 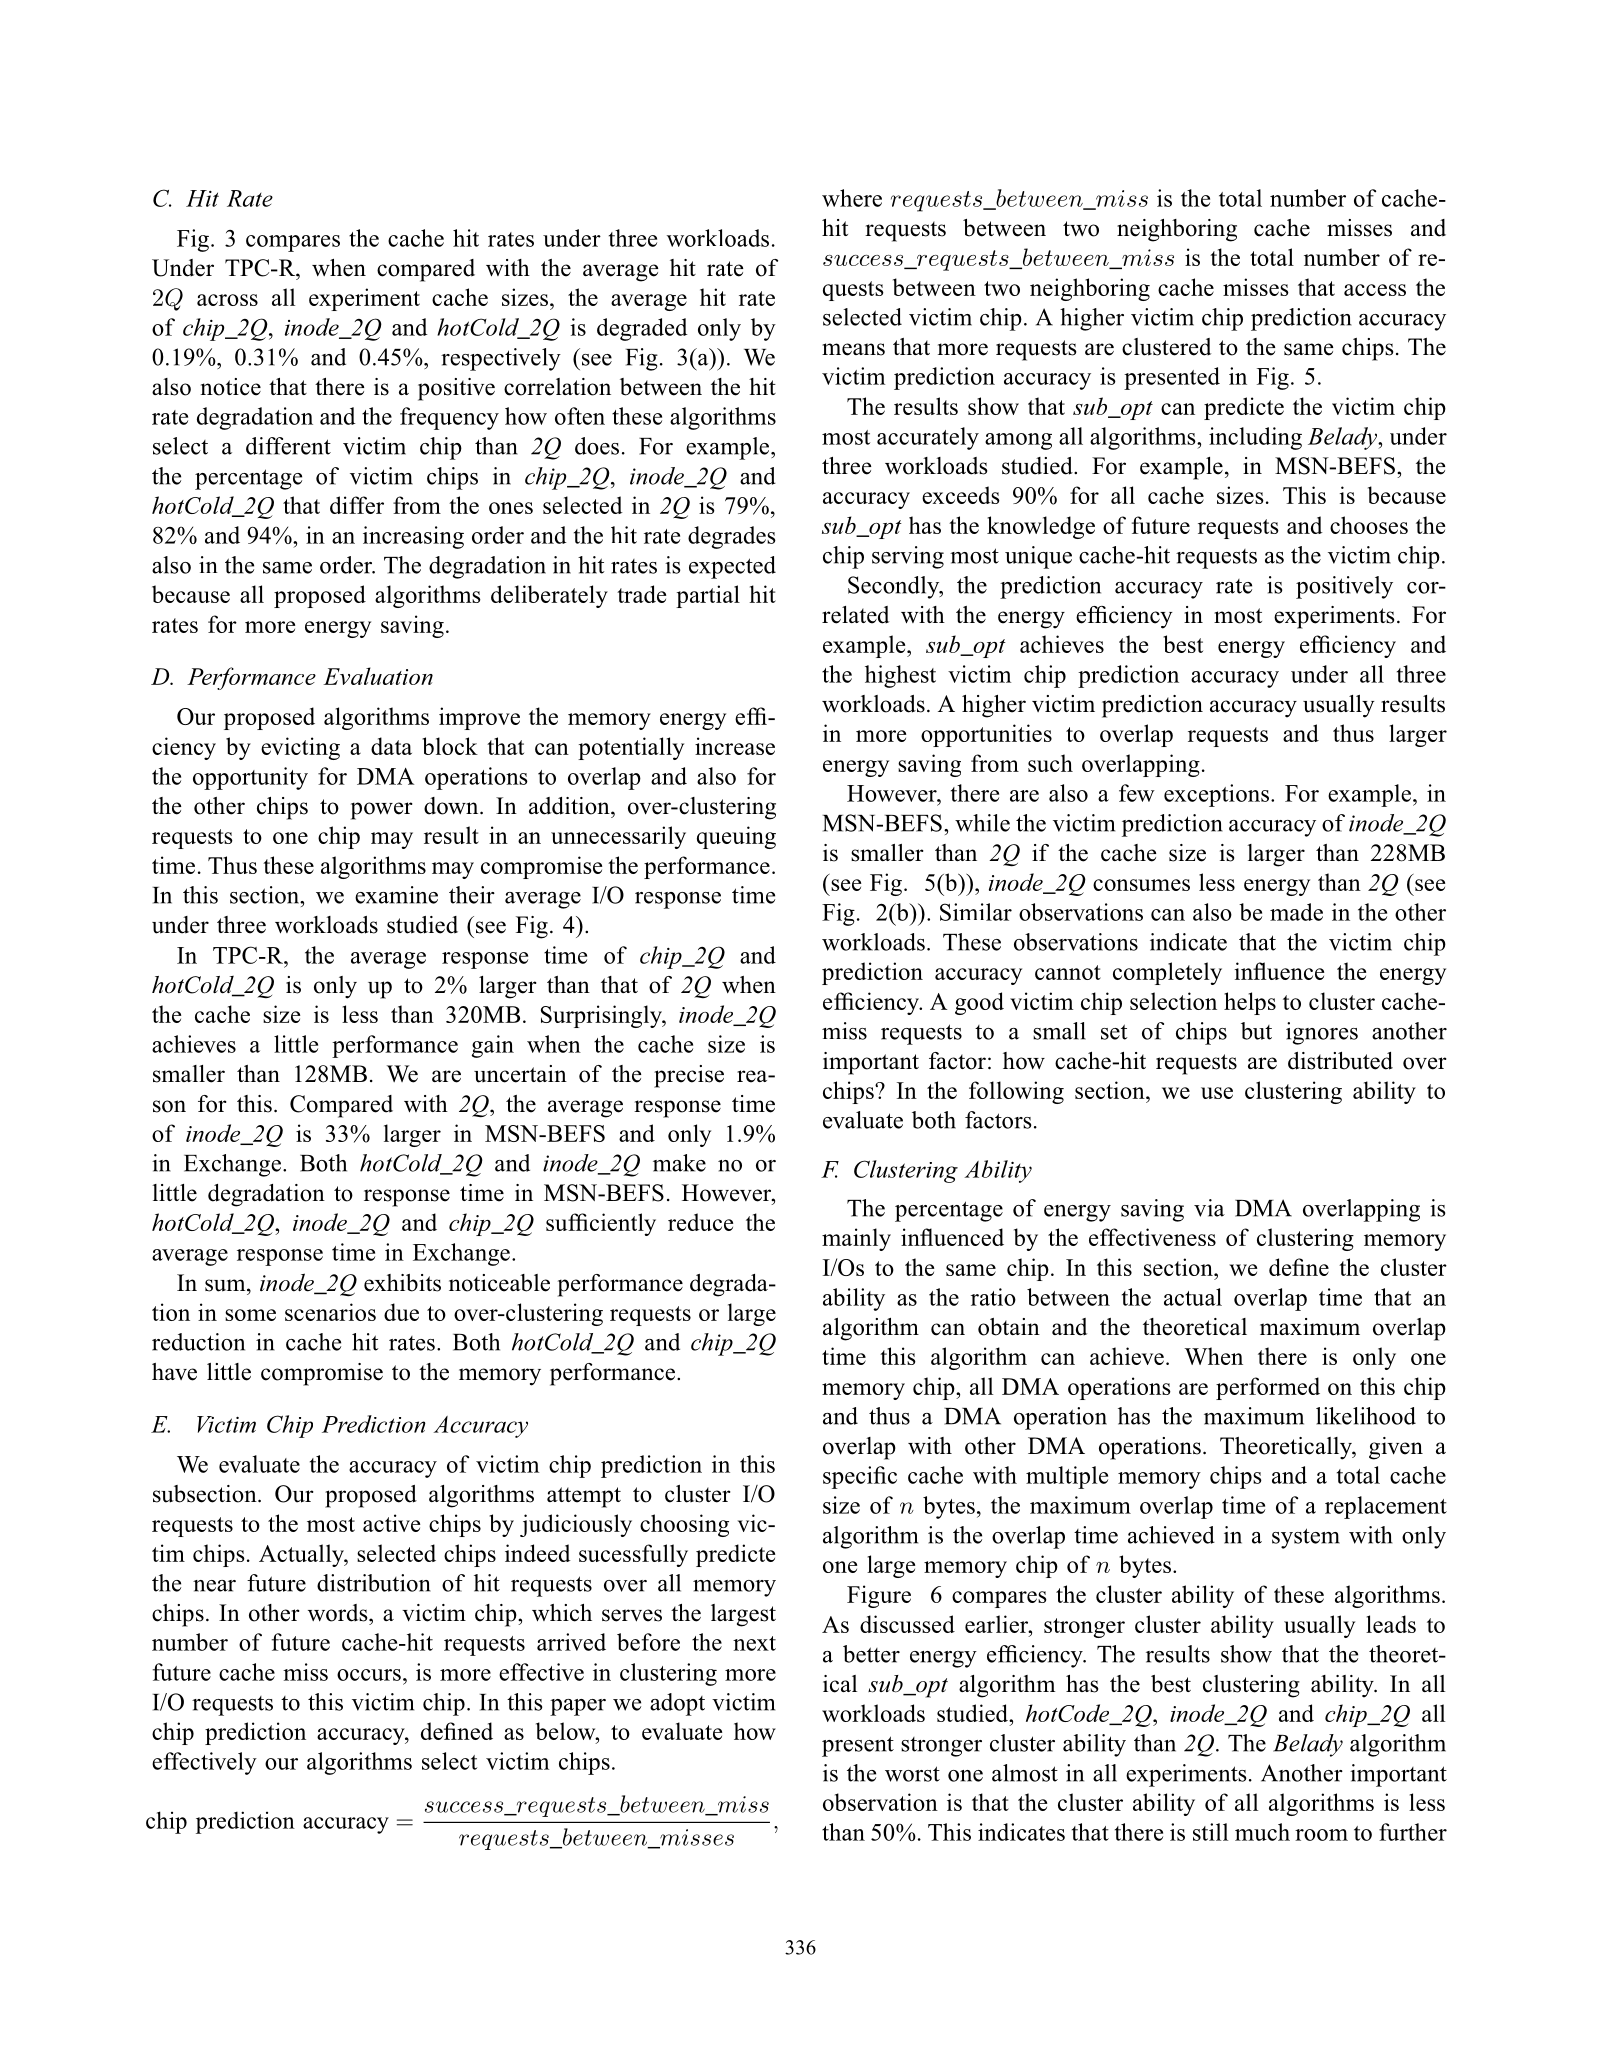 What do you see at coordinates (1209, 1208) in the screenshot?
I see `via` at bounding box center [1209, 1208].
